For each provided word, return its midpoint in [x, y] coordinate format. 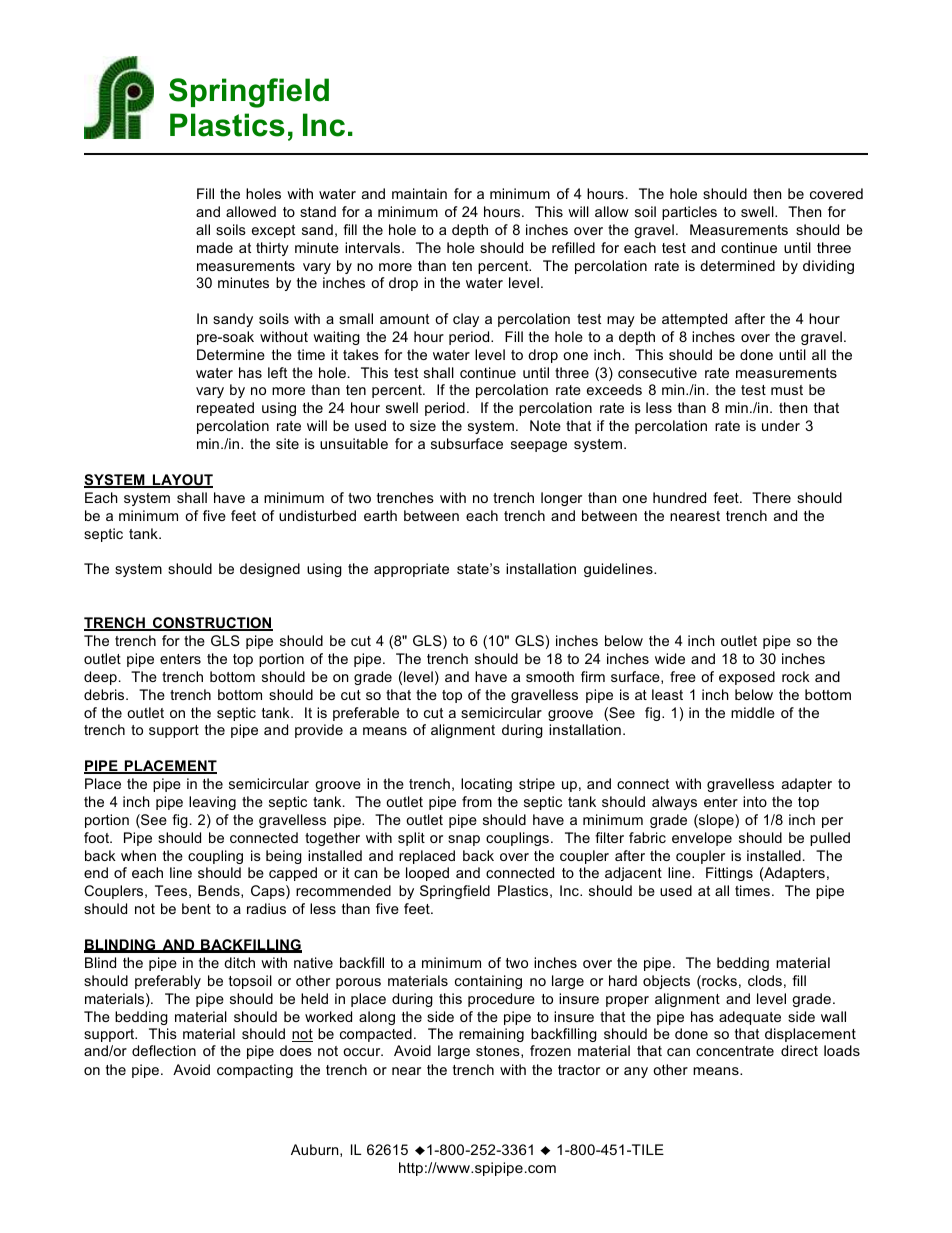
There [771, 497]
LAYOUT [182, 481]
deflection [164, 1050]
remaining [491, 1035]
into [755, 801]
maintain [419, 193]
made [215, 247]
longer [561, 499]
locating [486, 785]
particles [689, 213]
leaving [212, 803]
